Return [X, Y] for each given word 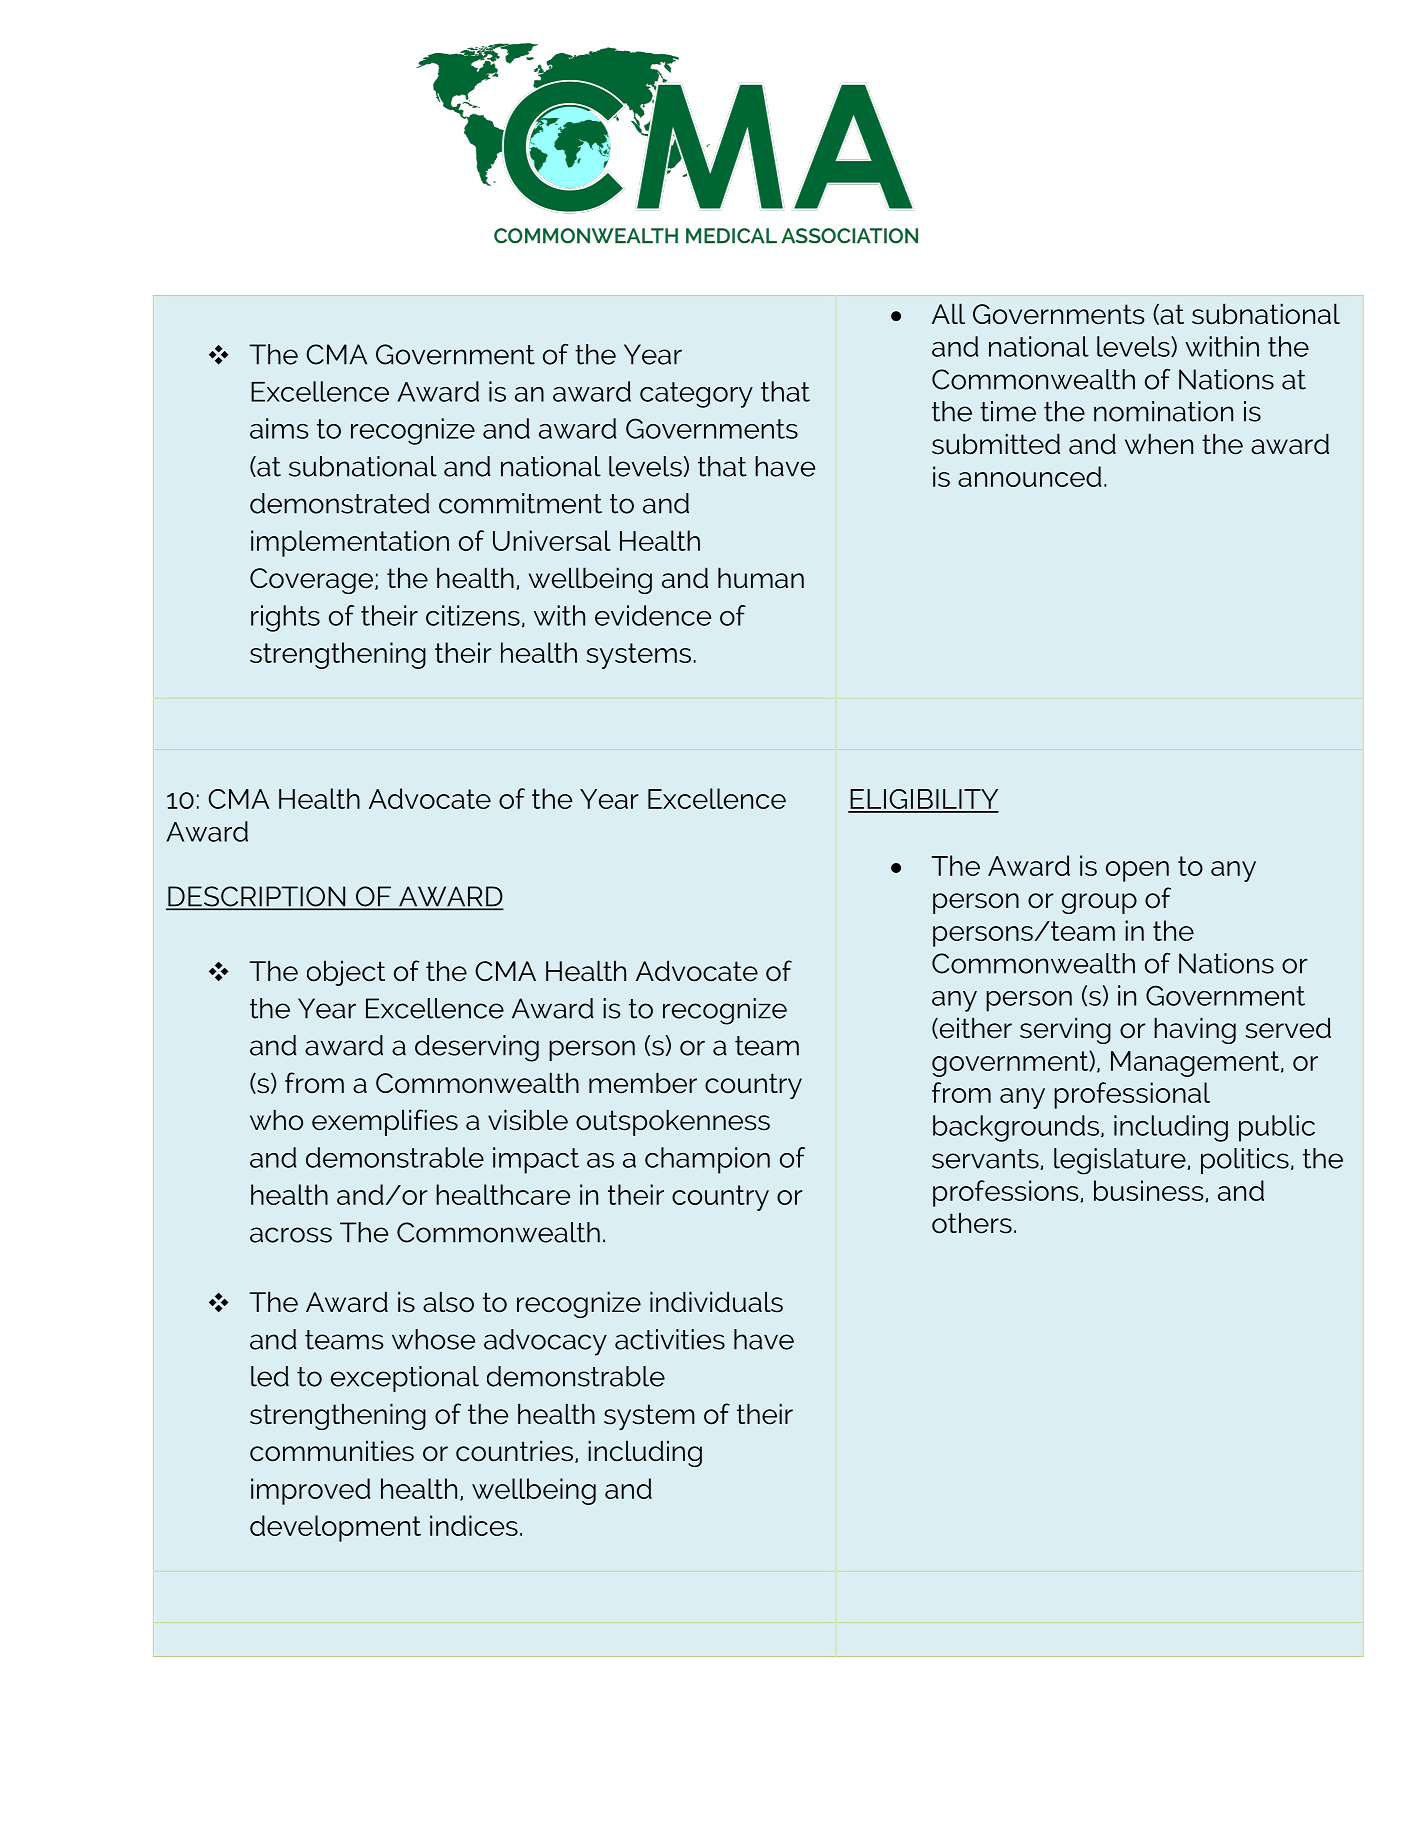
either [974, 1028]
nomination [1163, 411]
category [696, 395]
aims [279, 428]
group [1099, 903]
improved [310, 1491]
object [346, 973]
